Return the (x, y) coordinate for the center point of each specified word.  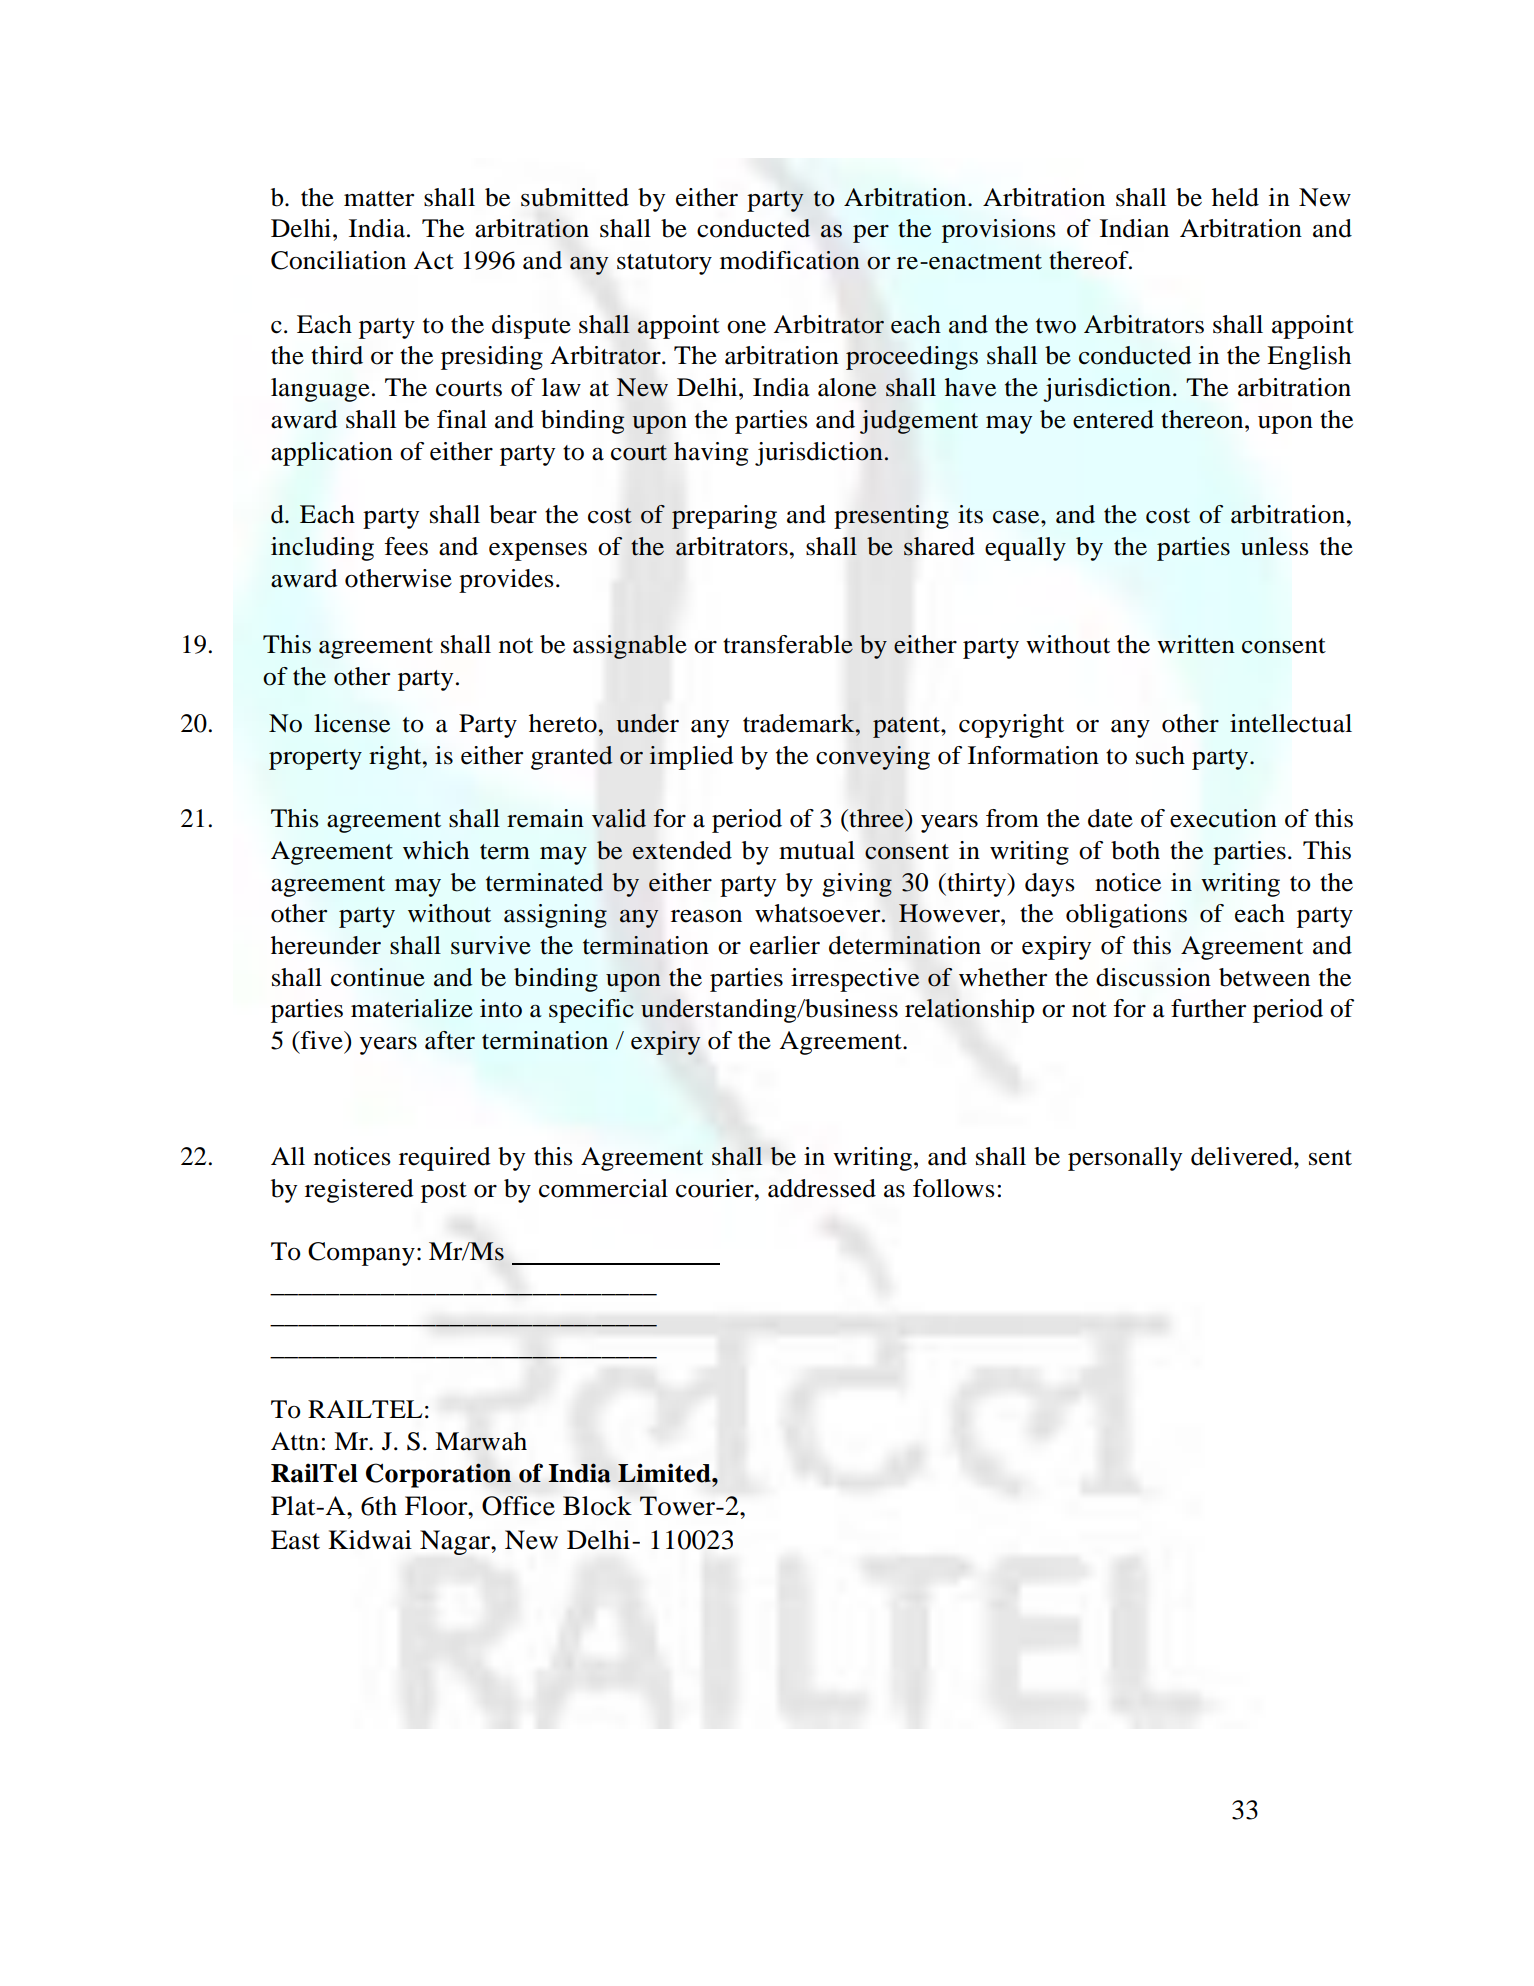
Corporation (439, 1475)
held (1235, 197)
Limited (665, 1473)
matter (379, 199)
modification (790, 260)
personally (1125, 1159)
